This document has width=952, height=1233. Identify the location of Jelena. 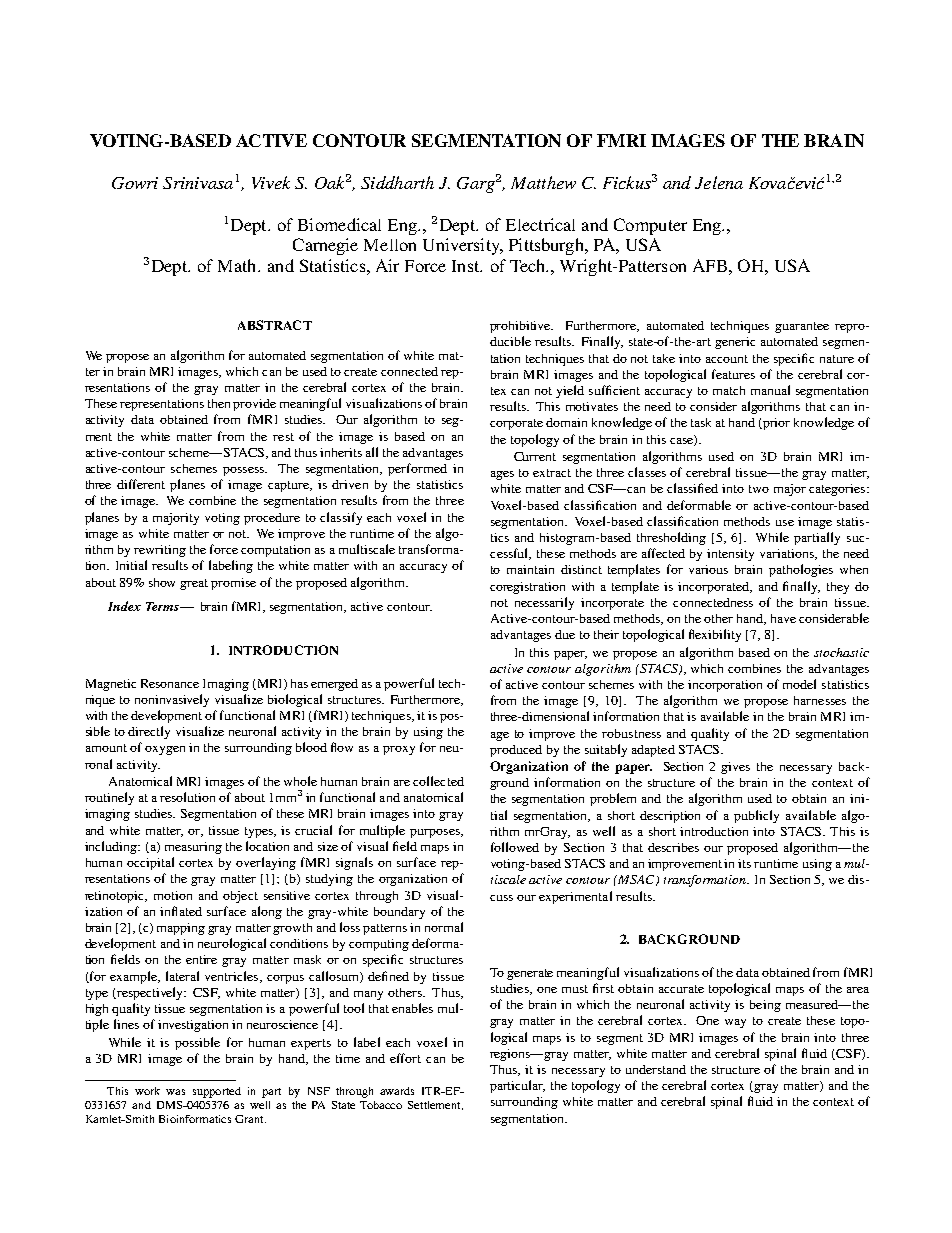
(719, 182).
